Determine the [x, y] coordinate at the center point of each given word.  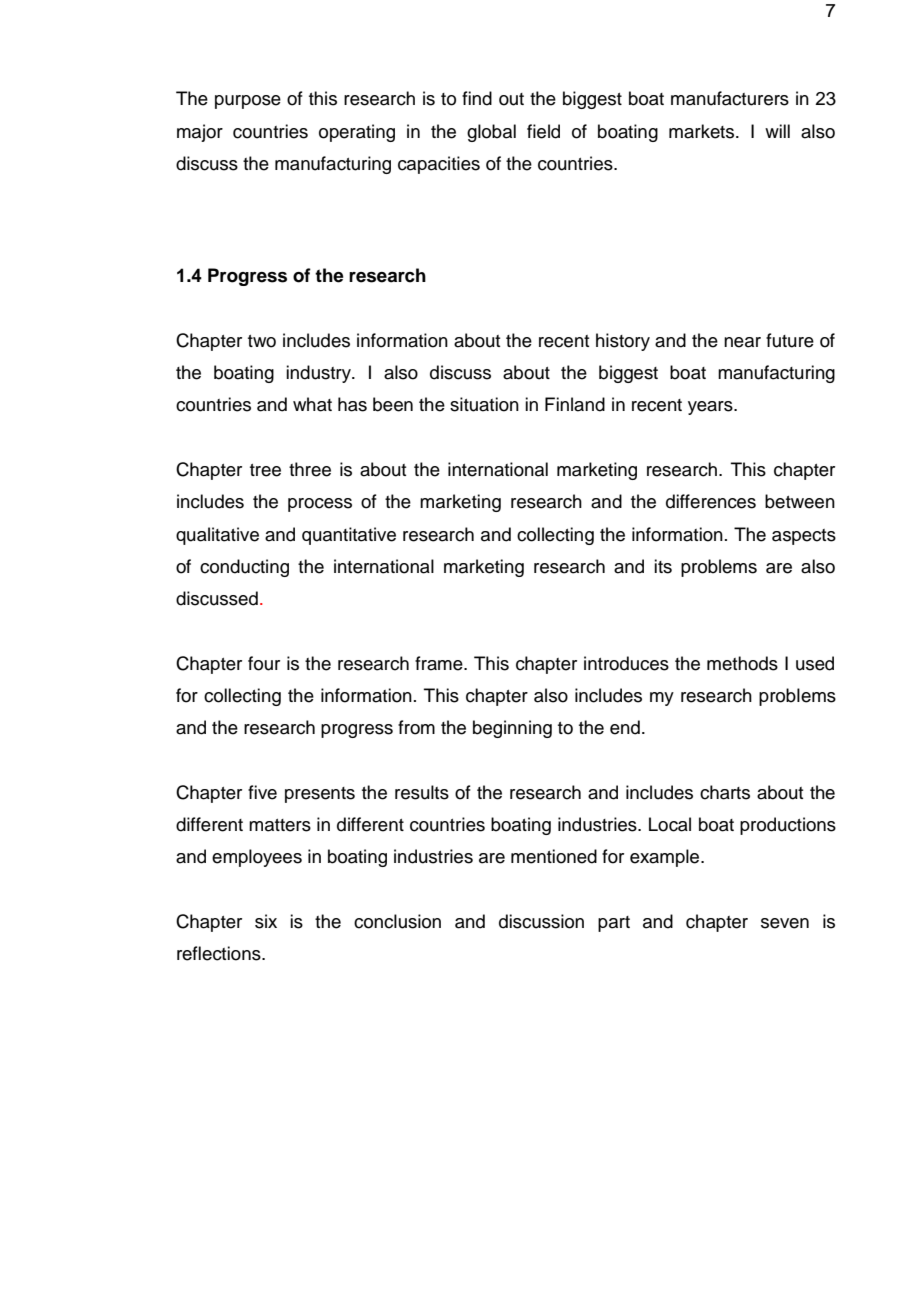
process [320, 505]
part [614, 924]
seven [785, 923]
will [777, 131]
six [266, 921]
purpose [248, 102]
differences [711, 501]
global [491, 133]
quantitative [349, 536]
